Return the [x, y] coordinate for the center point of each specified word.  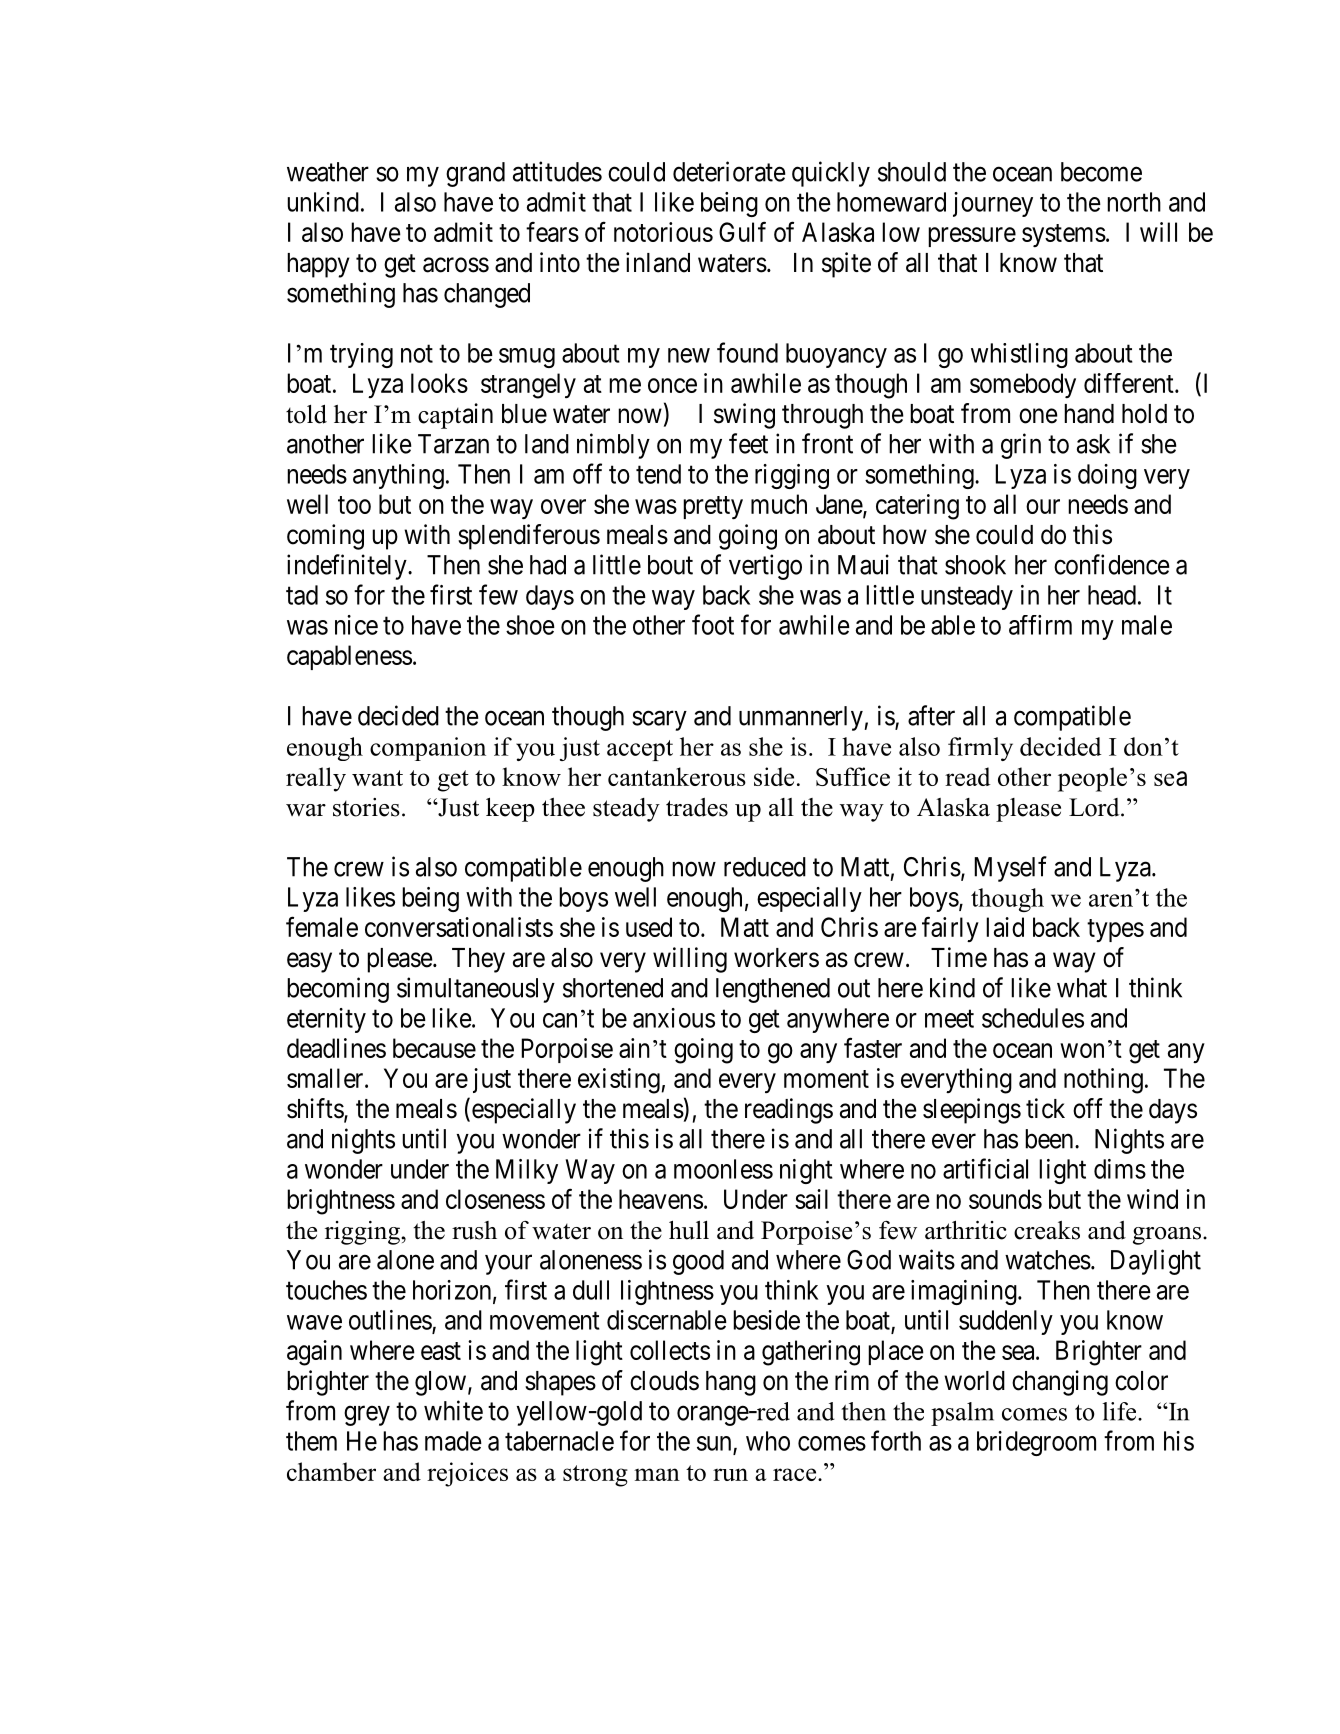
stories [366, 807]
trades [697, 807]
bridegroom [1036, 1443]
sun [714, 1443]
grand [475, 174]
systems [1064, 235]
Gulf [742, 231]
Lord [1095, 807]
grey [367, 1416]
